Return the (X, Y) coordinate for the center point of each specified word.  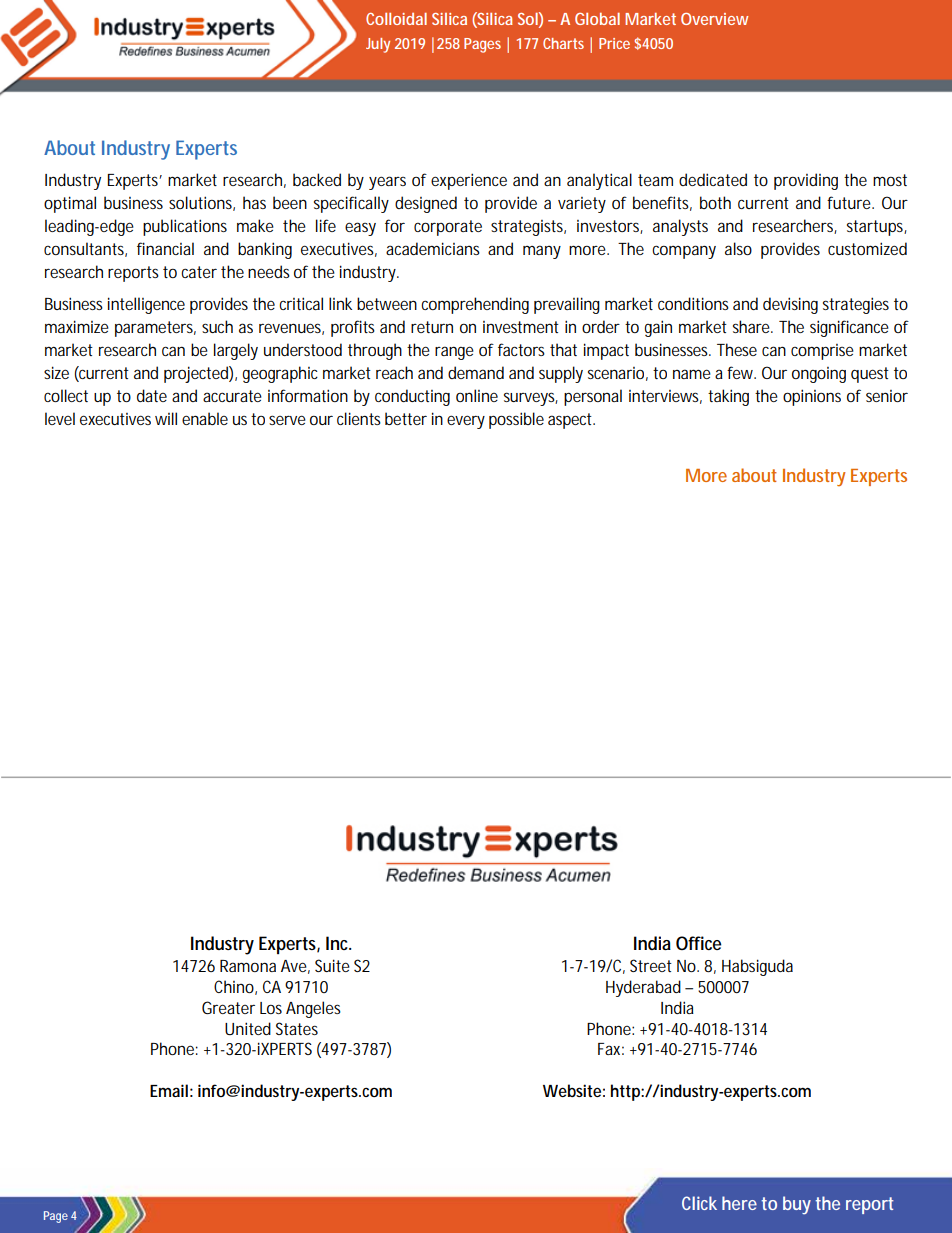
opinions (812, 397)
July (378, 45)
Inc (338, 943)
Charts (563, 43)
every (466, 422)
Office (698, 943)
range (454, 353)
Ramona (248, 966)
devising (790, 305)
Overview (714, 19)
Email (169, 1090)
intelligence (146, 305)
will (166, 418)
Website (572, 1090)
